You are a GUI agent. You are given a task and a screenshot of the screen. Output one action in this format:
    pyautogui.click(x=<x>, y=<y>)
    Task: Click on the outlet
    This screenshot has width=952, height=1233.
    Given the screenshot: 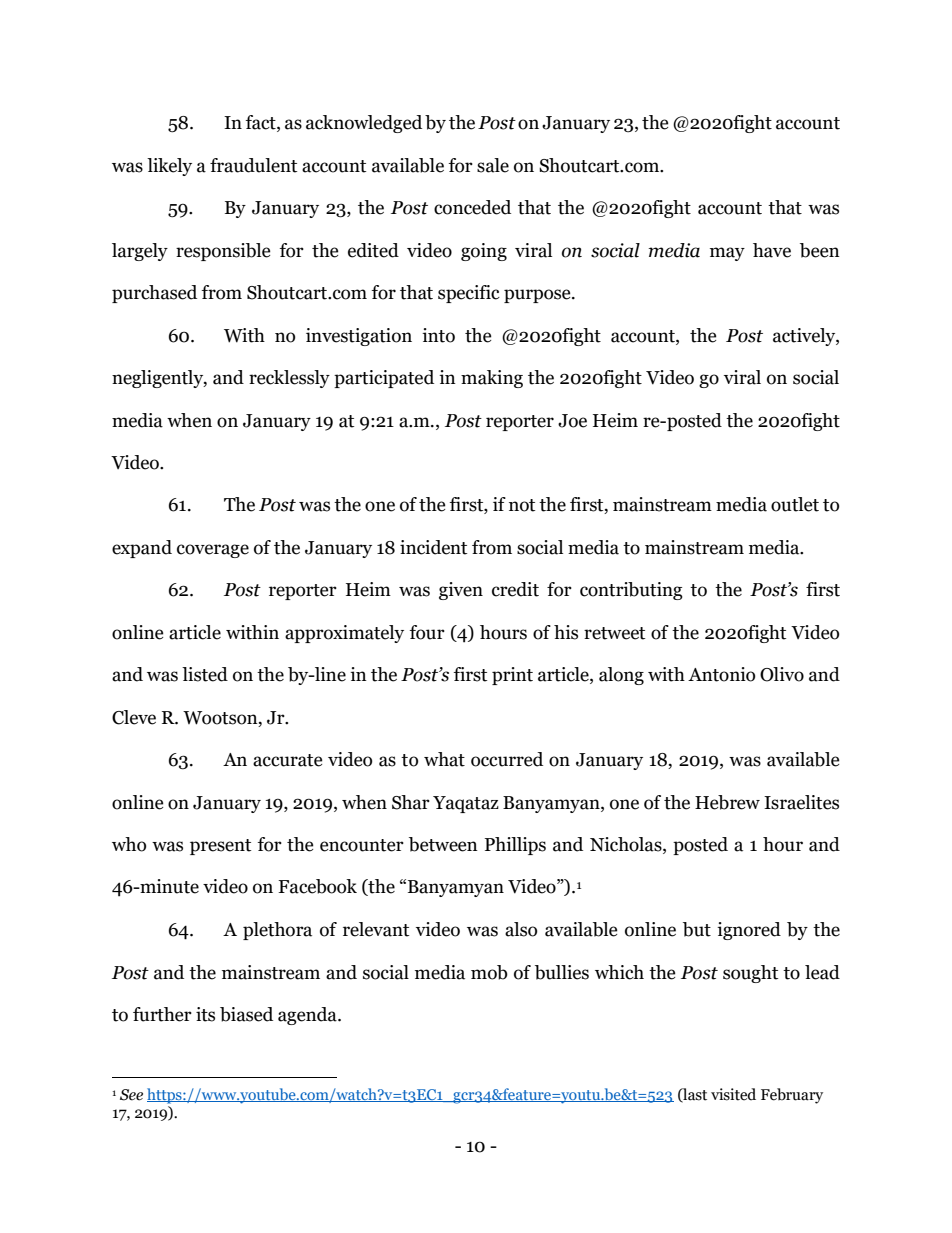 What is the action you would take?
    pyautogui.click(x=795, y=504)
